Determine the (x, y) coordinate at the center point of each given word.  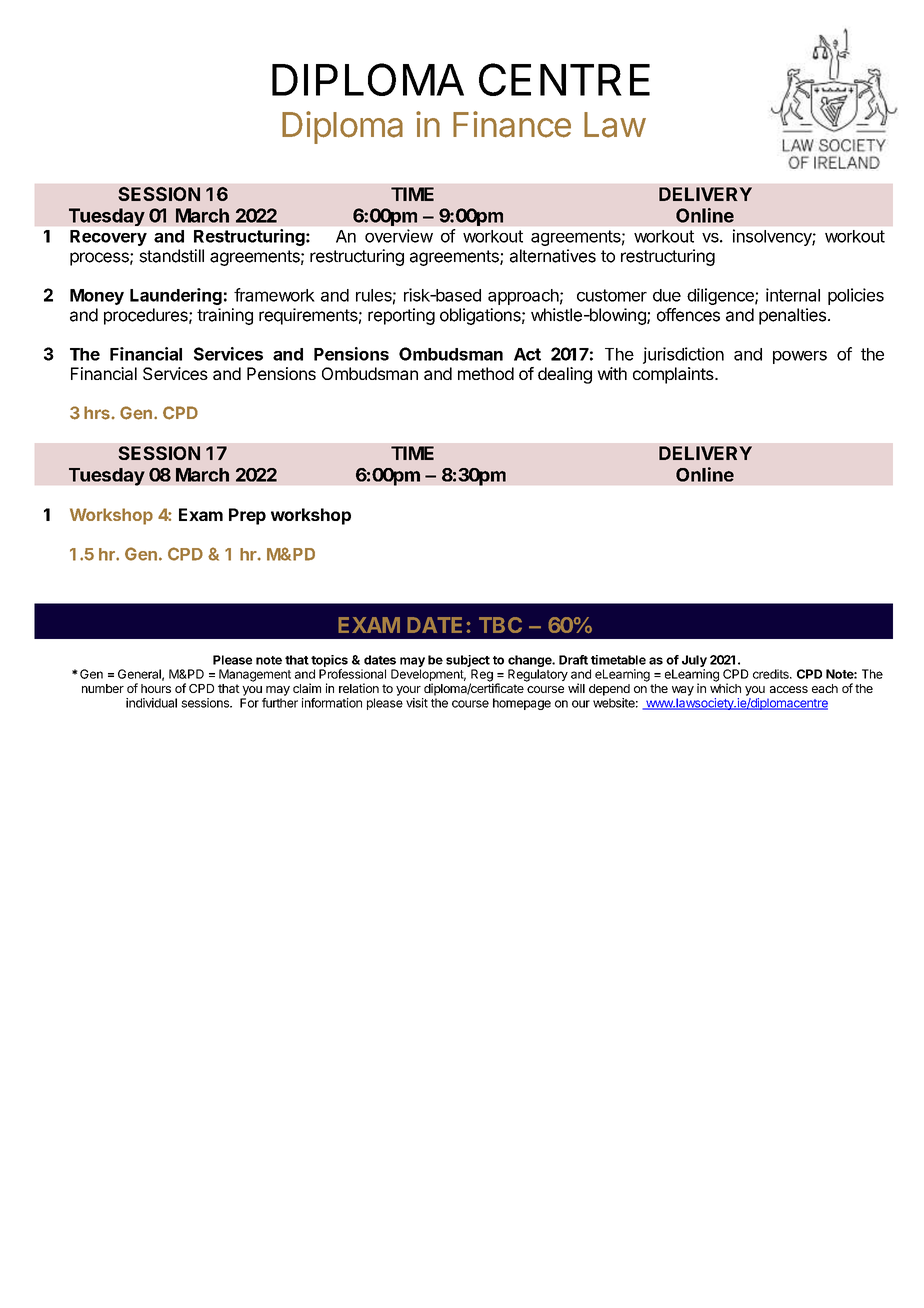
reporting (401, 316)
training (225, 316)
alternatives (553, 256)
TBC (500, 625)
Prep (247, 516)
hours (156, 688)
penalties (792, 316)
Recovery (108, 238)
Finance (512, 124)
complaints (674, 375)
